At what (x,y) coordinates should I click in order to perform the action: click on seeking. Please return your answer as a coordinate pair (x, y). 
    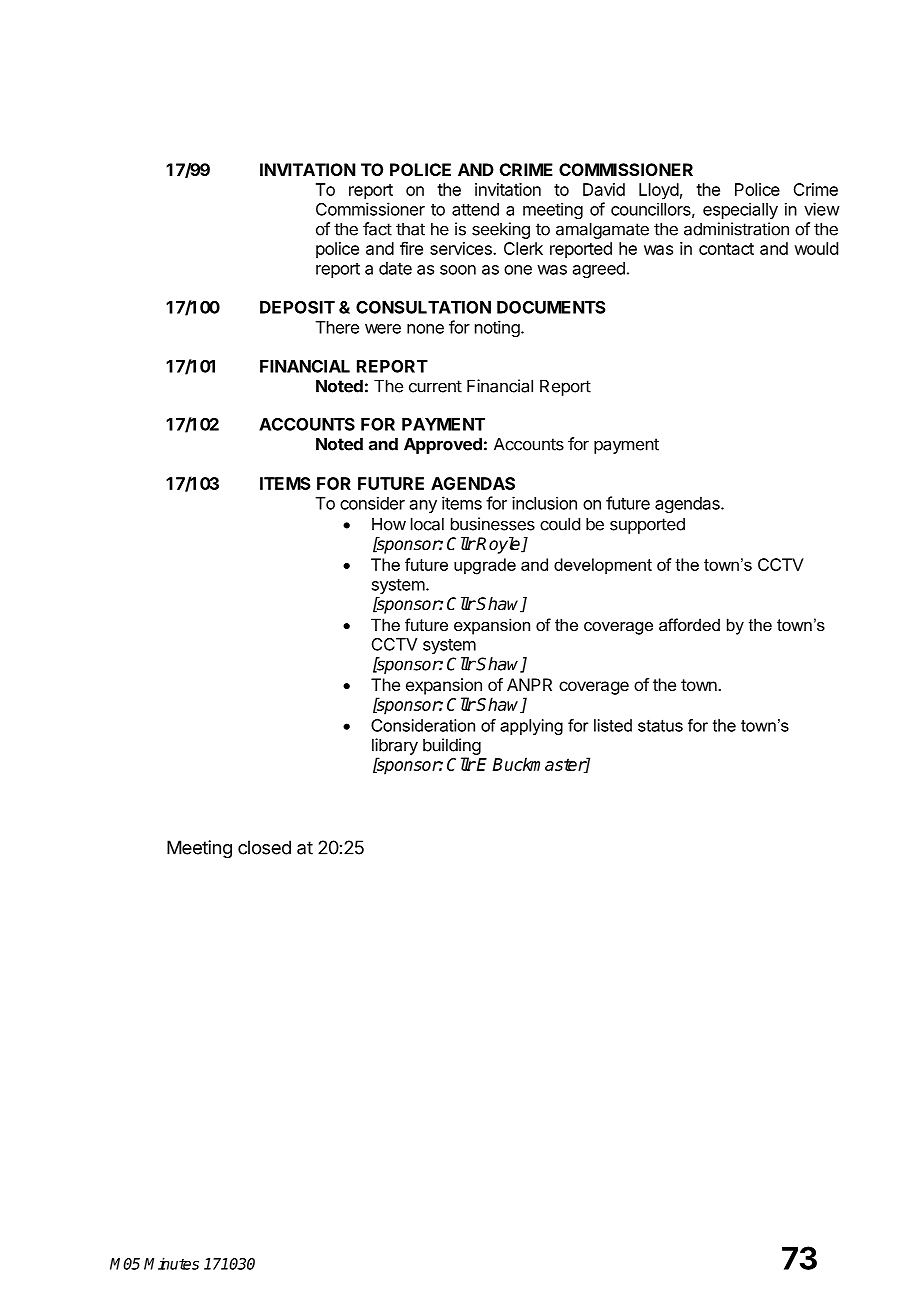
    Looking at the image, I should click on (501, 230).
